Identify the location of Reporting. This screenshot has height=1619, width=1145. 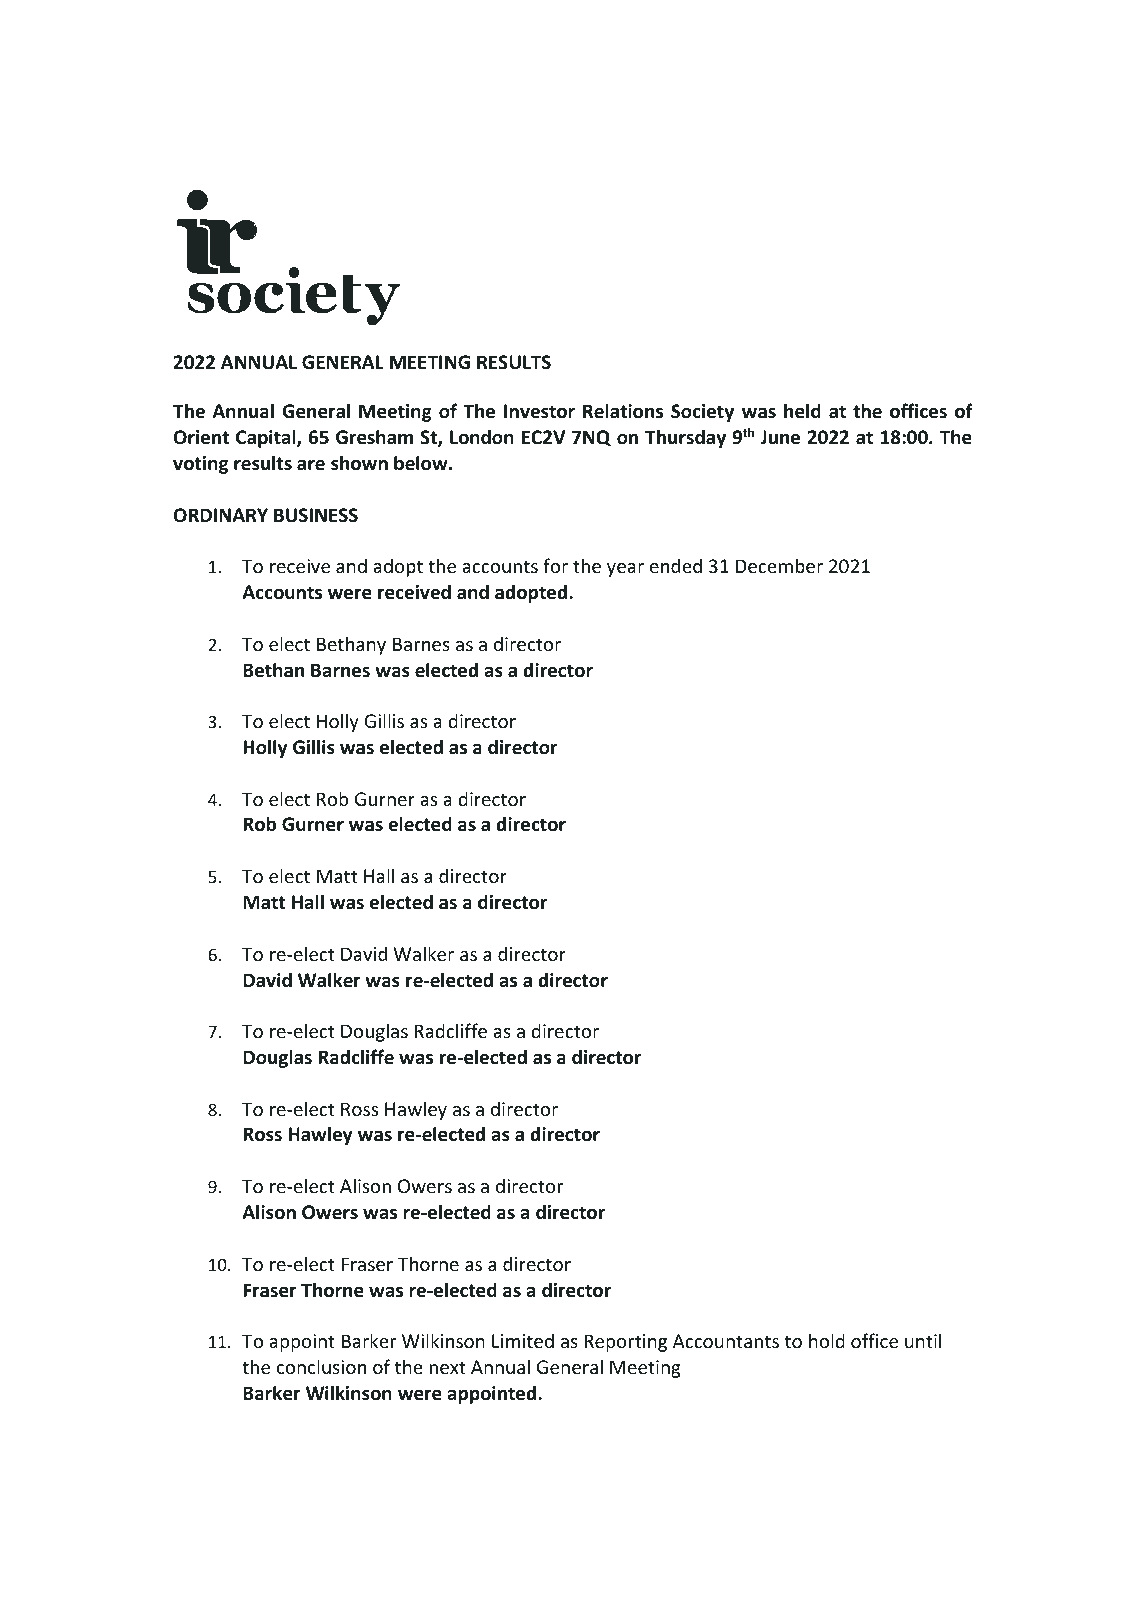
(625, 1343).
